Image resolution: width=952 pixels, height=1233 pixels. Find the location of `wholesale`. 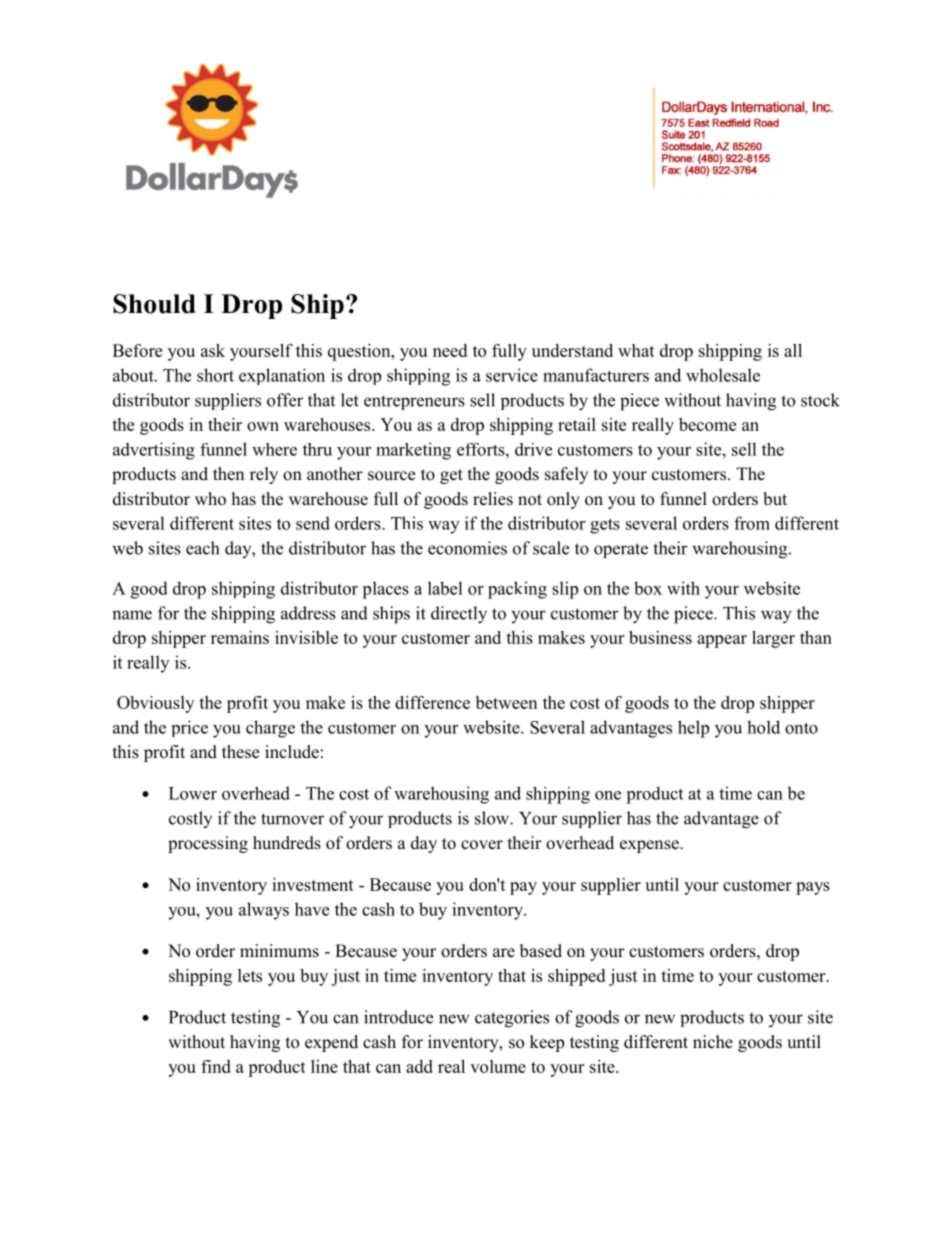

wholesale is located at coordinates (723, 375).
